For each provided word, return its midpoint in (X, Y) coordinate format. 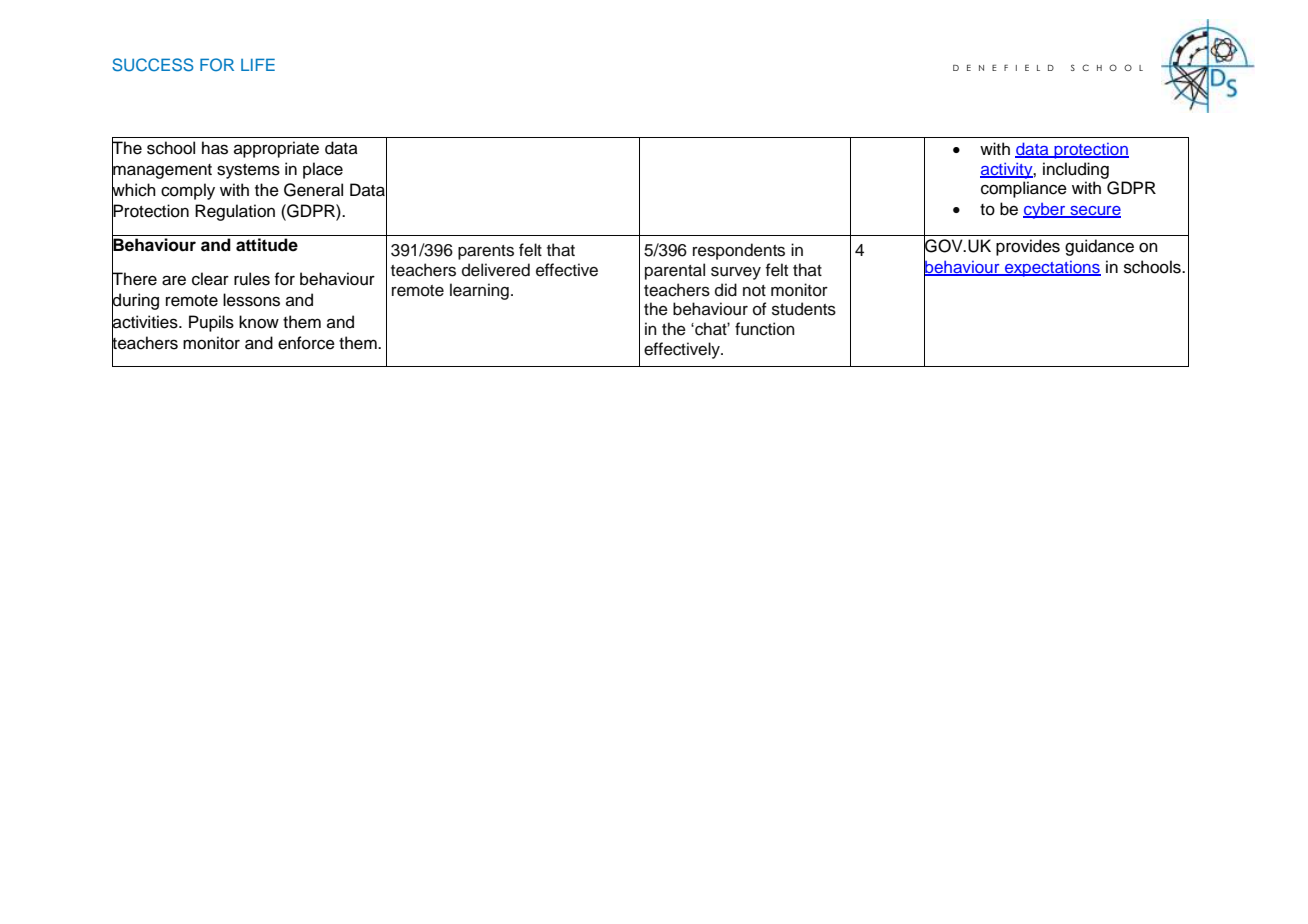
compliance (1024, 189)
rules (252, 279)
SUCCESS (153, 65)
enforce (306, 343)
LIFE (258, 64)
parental (675, 271)
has (215, 148)
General (313, 190)
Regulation (235, 212)
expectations (1052, 269)
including (1076, 170)
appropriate (276, 149)
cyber (1045, 211)
